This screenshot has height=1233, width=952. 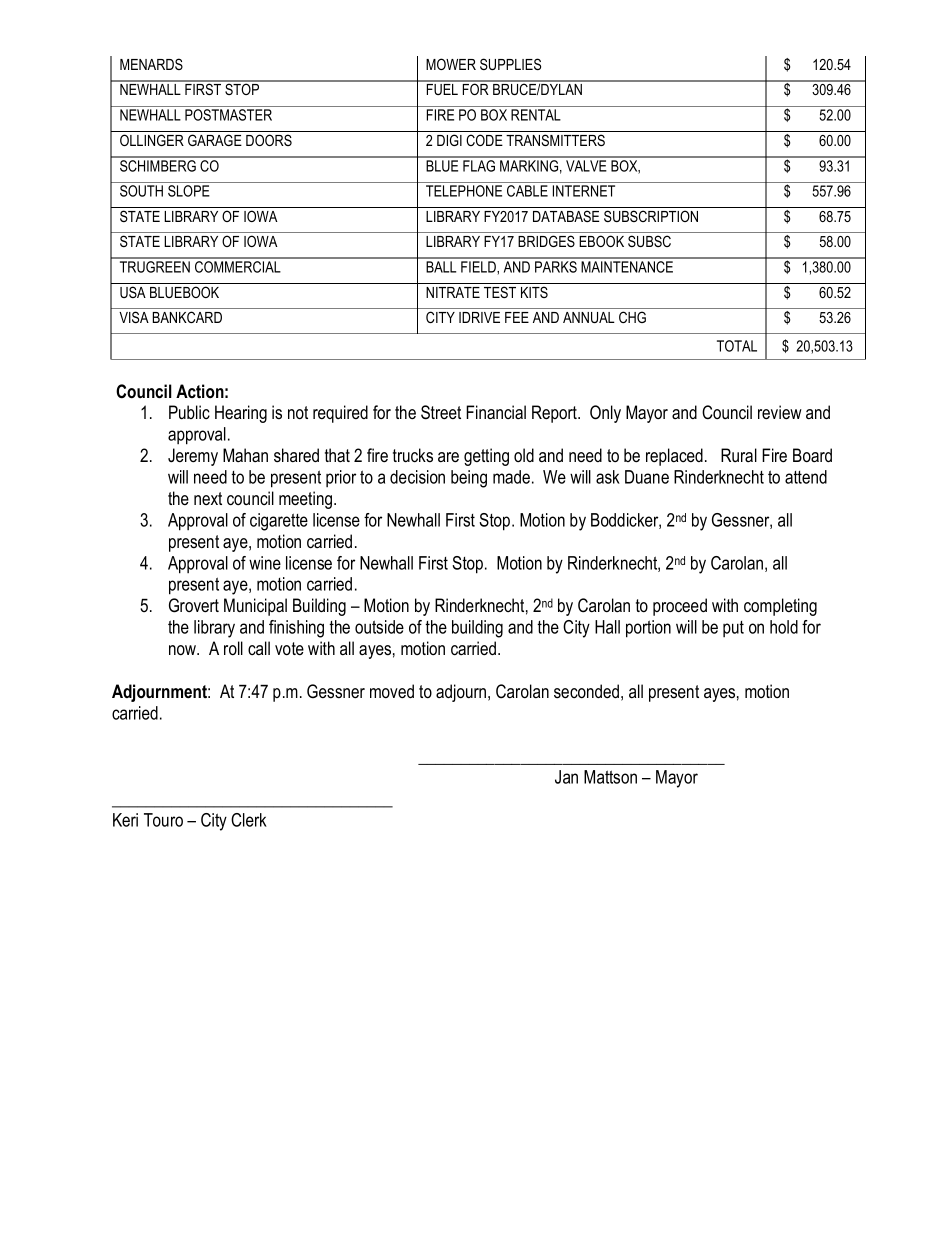 What do you see at coordinates (586, 691) in the screenshot?
I see `seconded` at bounding box center [586, 691].
